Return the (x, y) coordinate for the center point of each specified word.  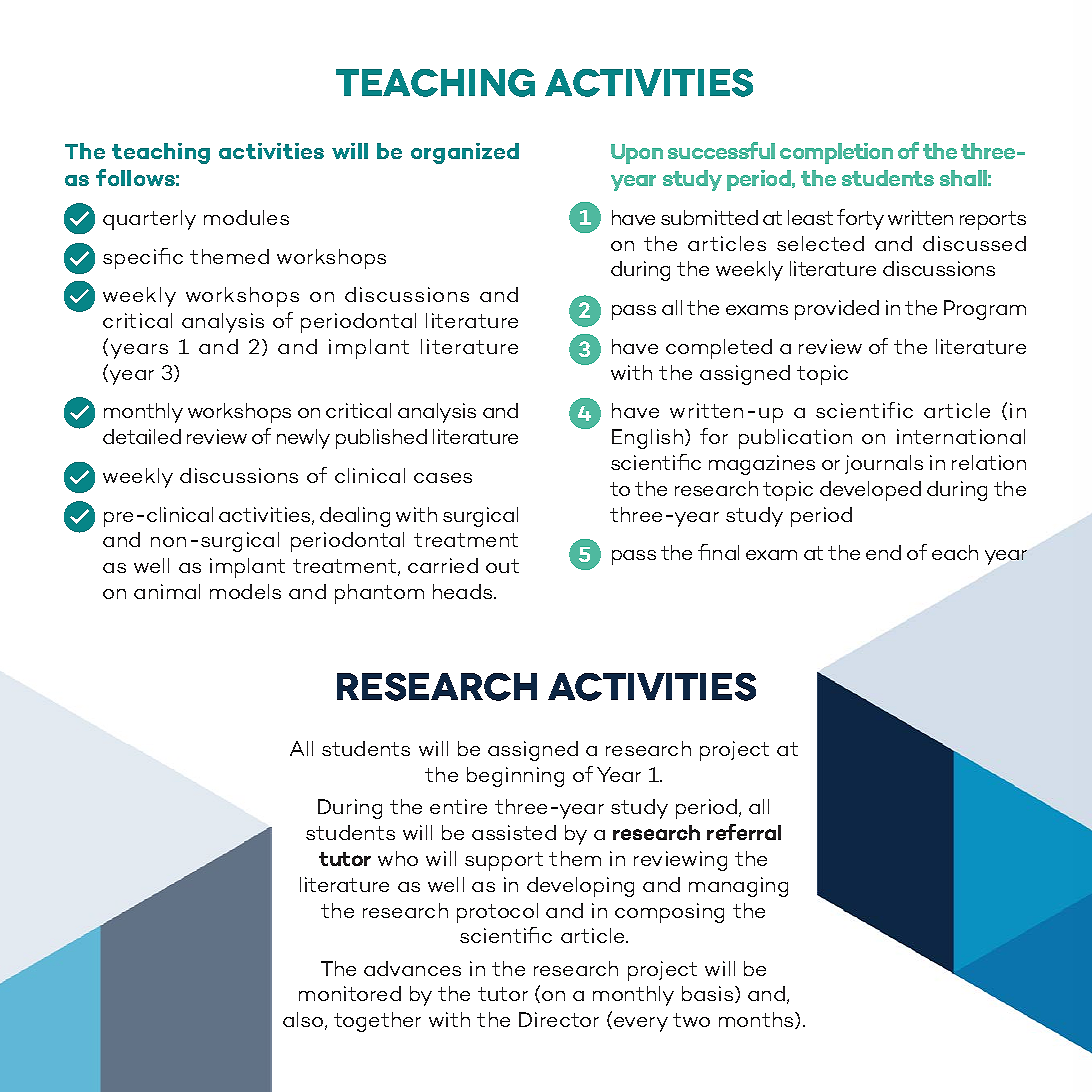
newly (303, 439)
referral (744, 832)
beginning (515, 777)
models (245, 591)
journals (884, 464)
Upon (637, 154)
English (649, 439)
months (757, 1020)
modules (246, 217)
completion (836, 153)
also (304, 1021)
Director (559, 1019)
